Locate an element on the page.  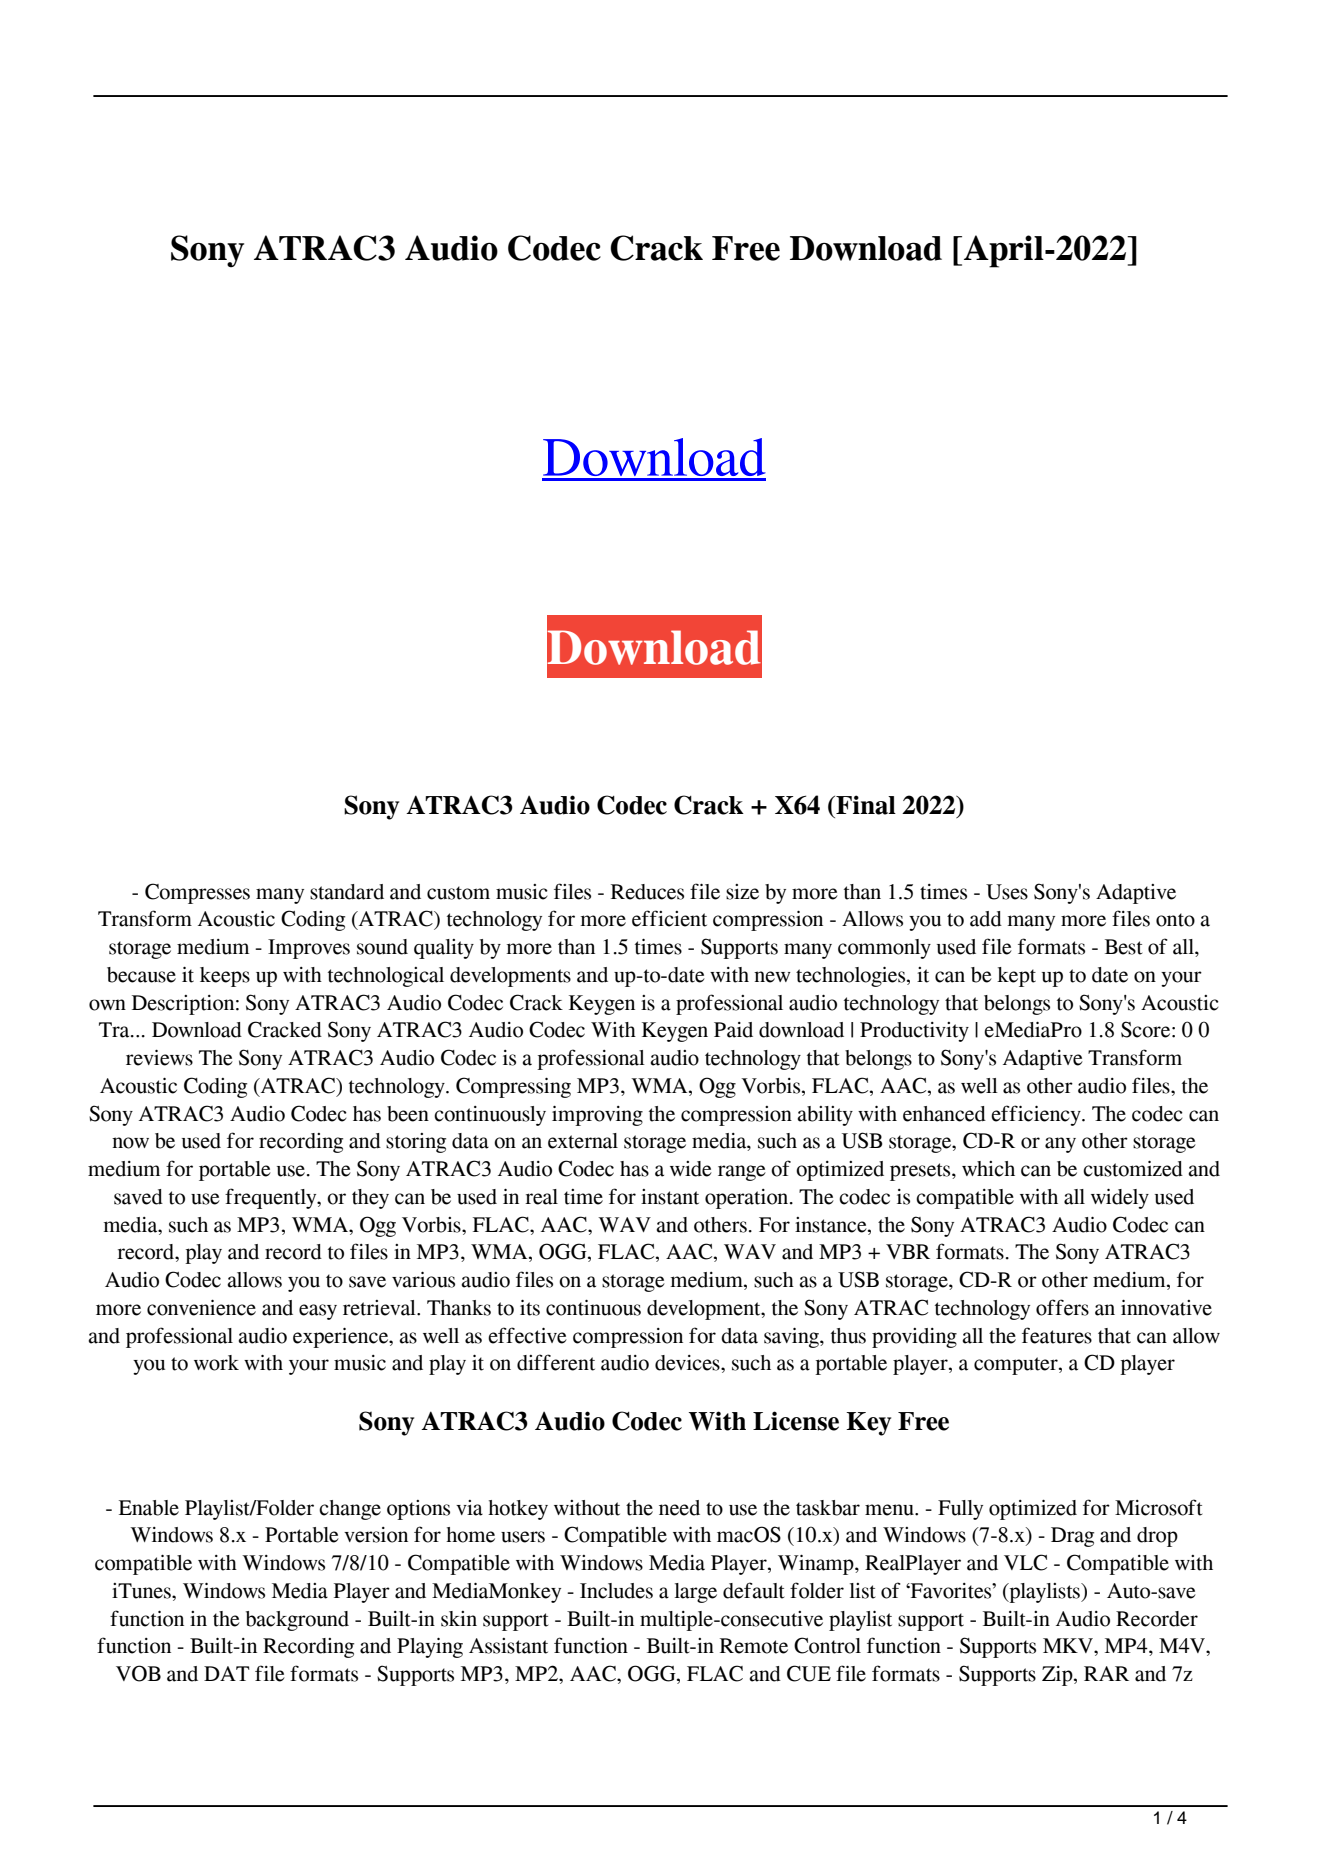
Paid is located at coordinates (733, 1030).
